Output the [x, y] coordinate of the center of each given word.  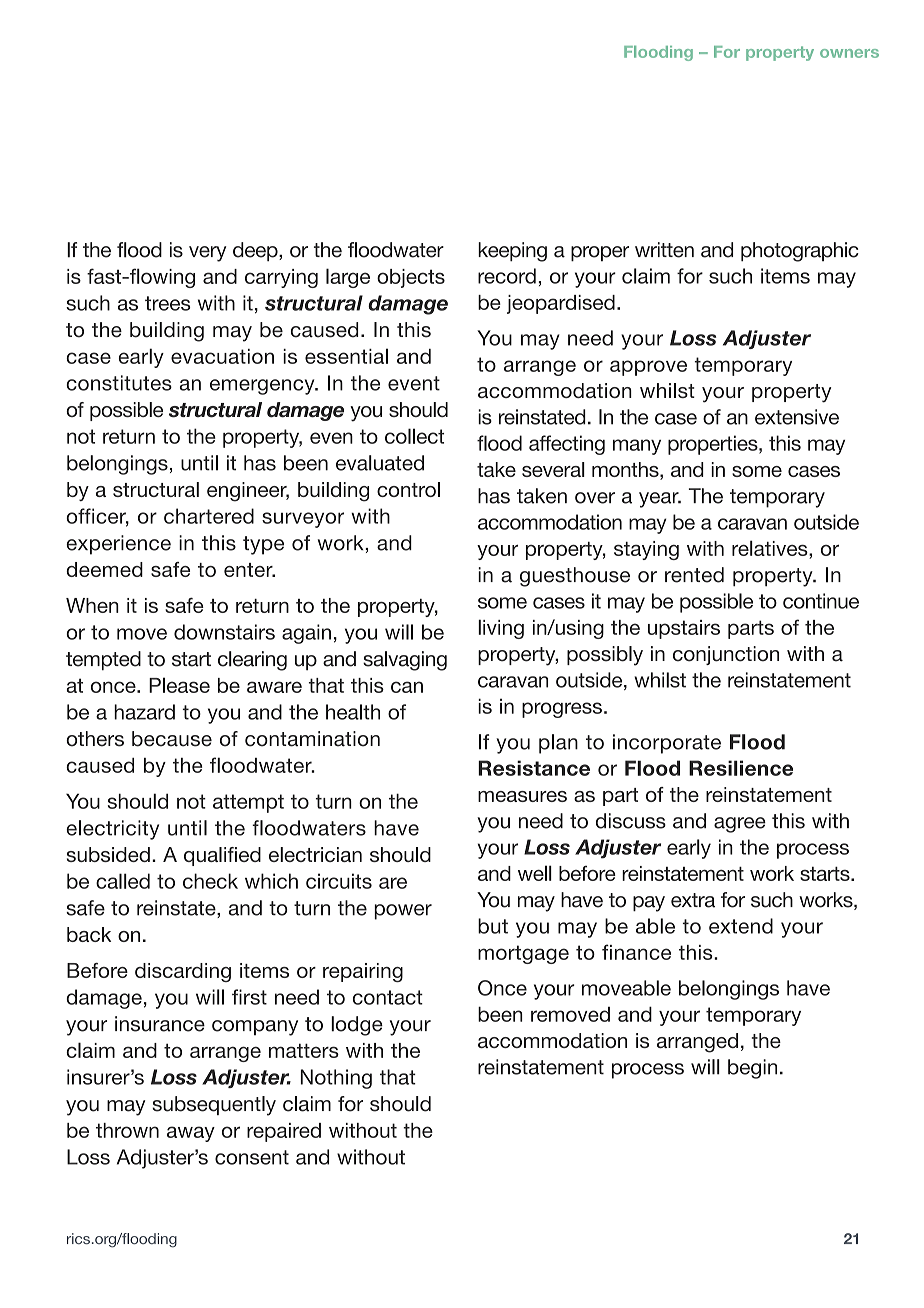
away [191, 1134]
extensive [797, 417]
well [535, 873]
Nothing [336, 1079]
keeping [512, 252]
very [207, 254]
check [210, 881]
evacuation [222, 356]
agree [740, 825]
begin [752, 1069]
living [501, 629]
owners [849, 53]
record [507, 276]
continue [821, 601]
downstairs [224, 632]
